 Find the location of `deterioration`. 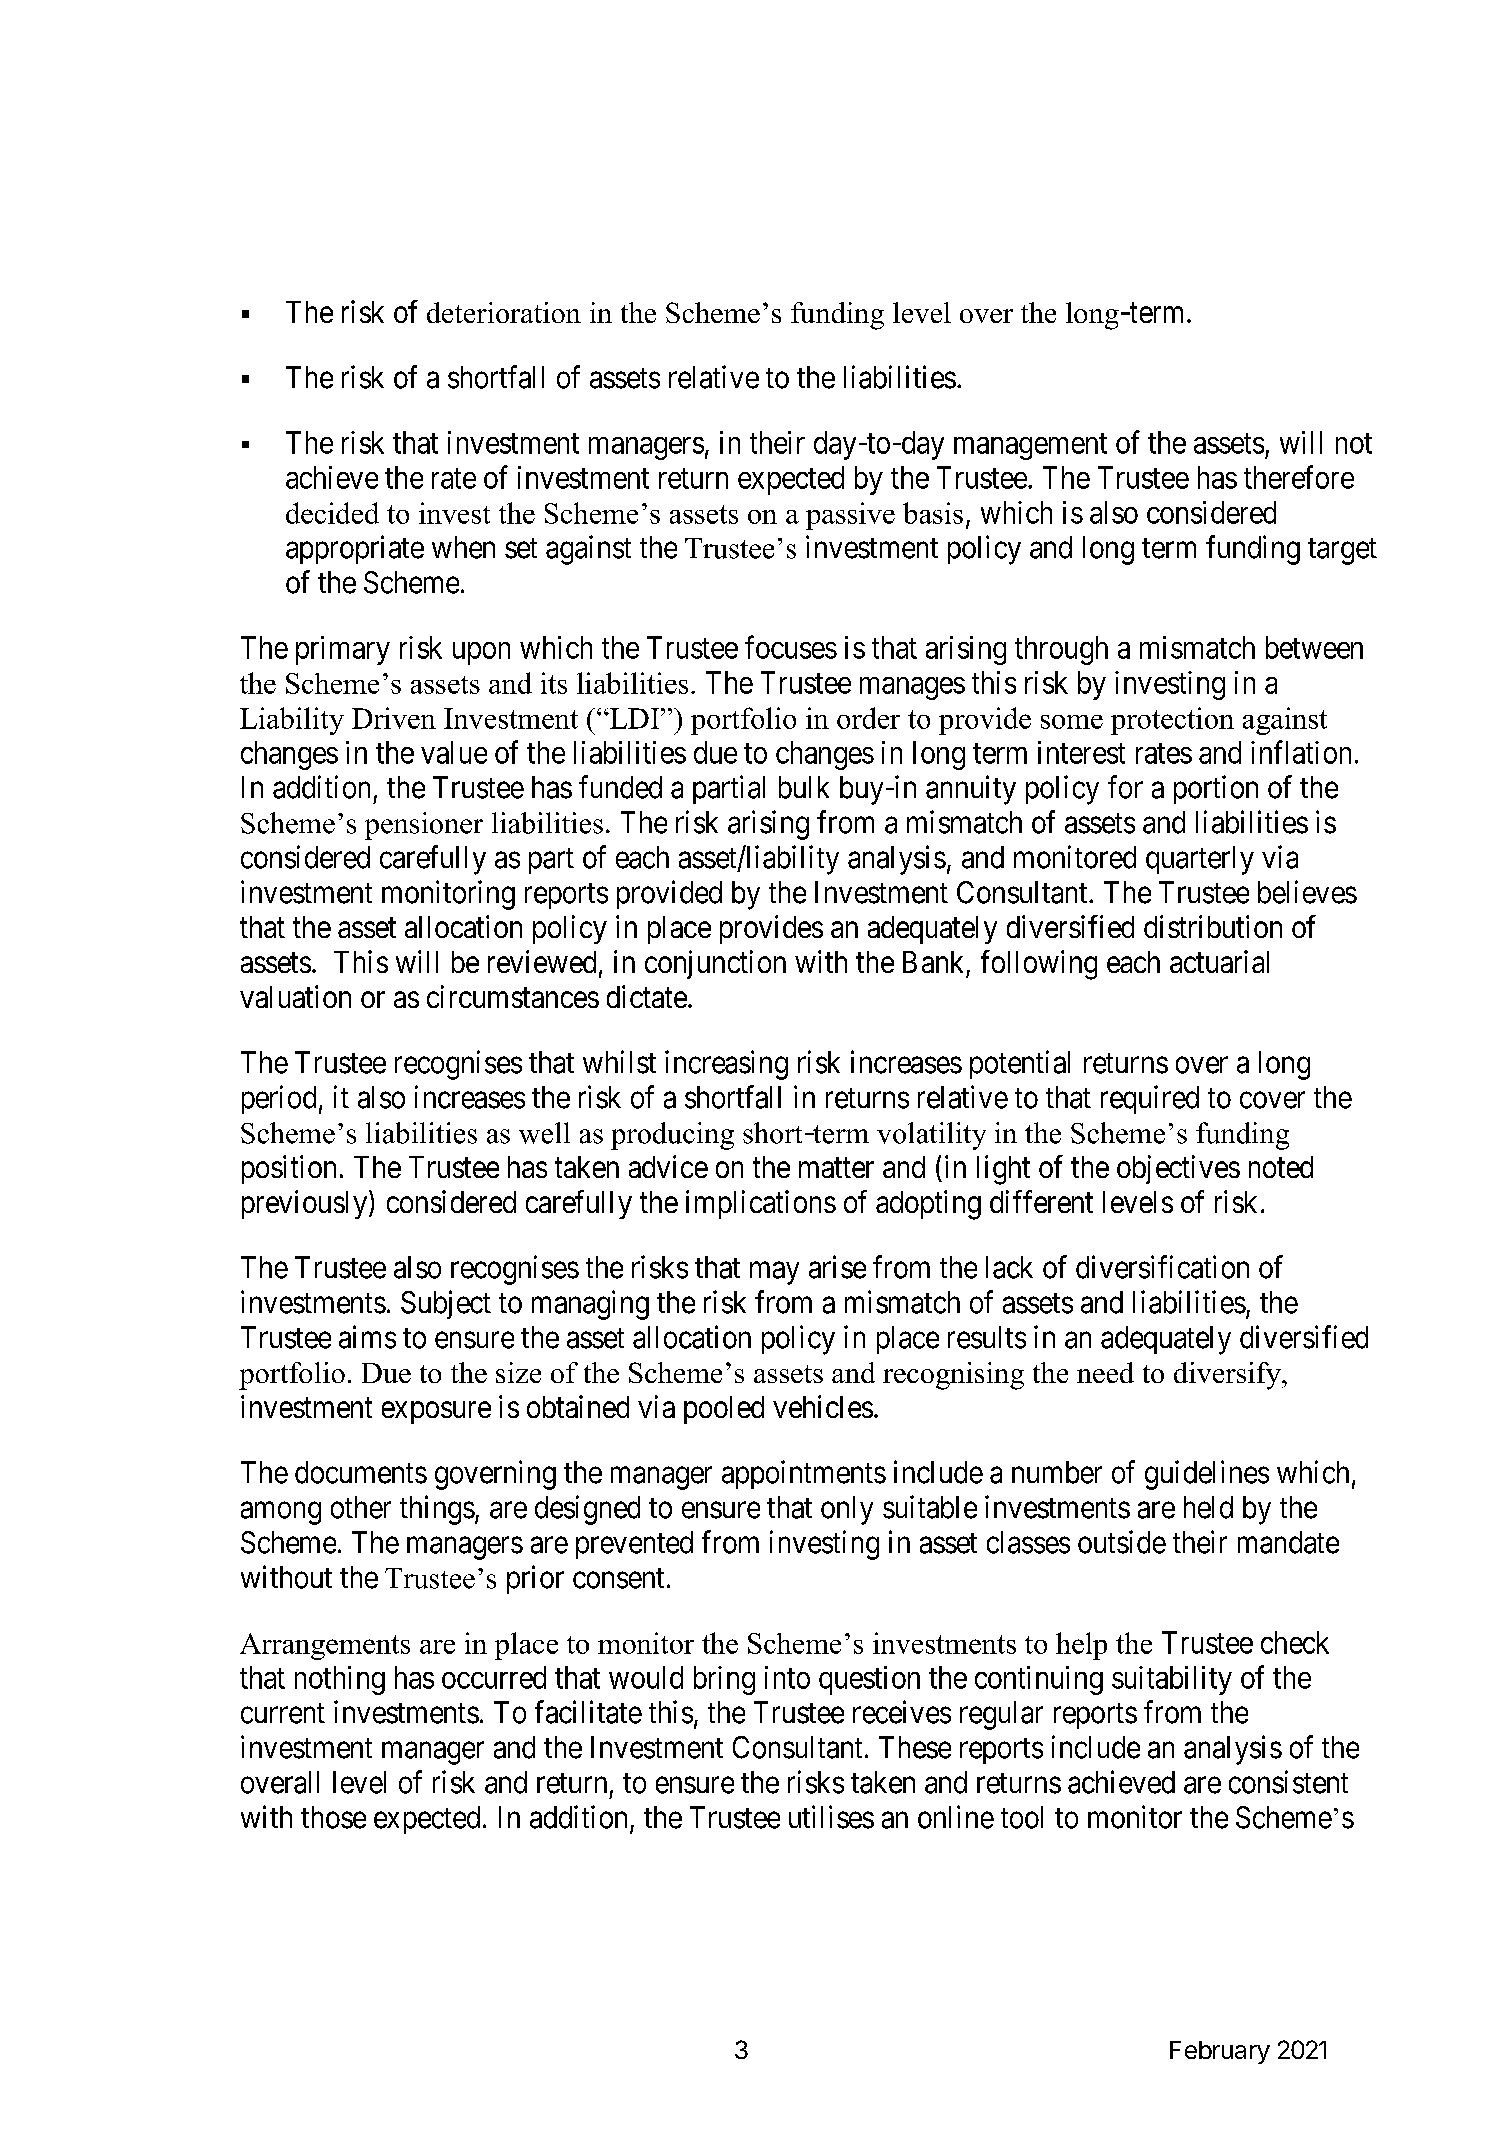

deterioration is located at coordinates (504, 312).
